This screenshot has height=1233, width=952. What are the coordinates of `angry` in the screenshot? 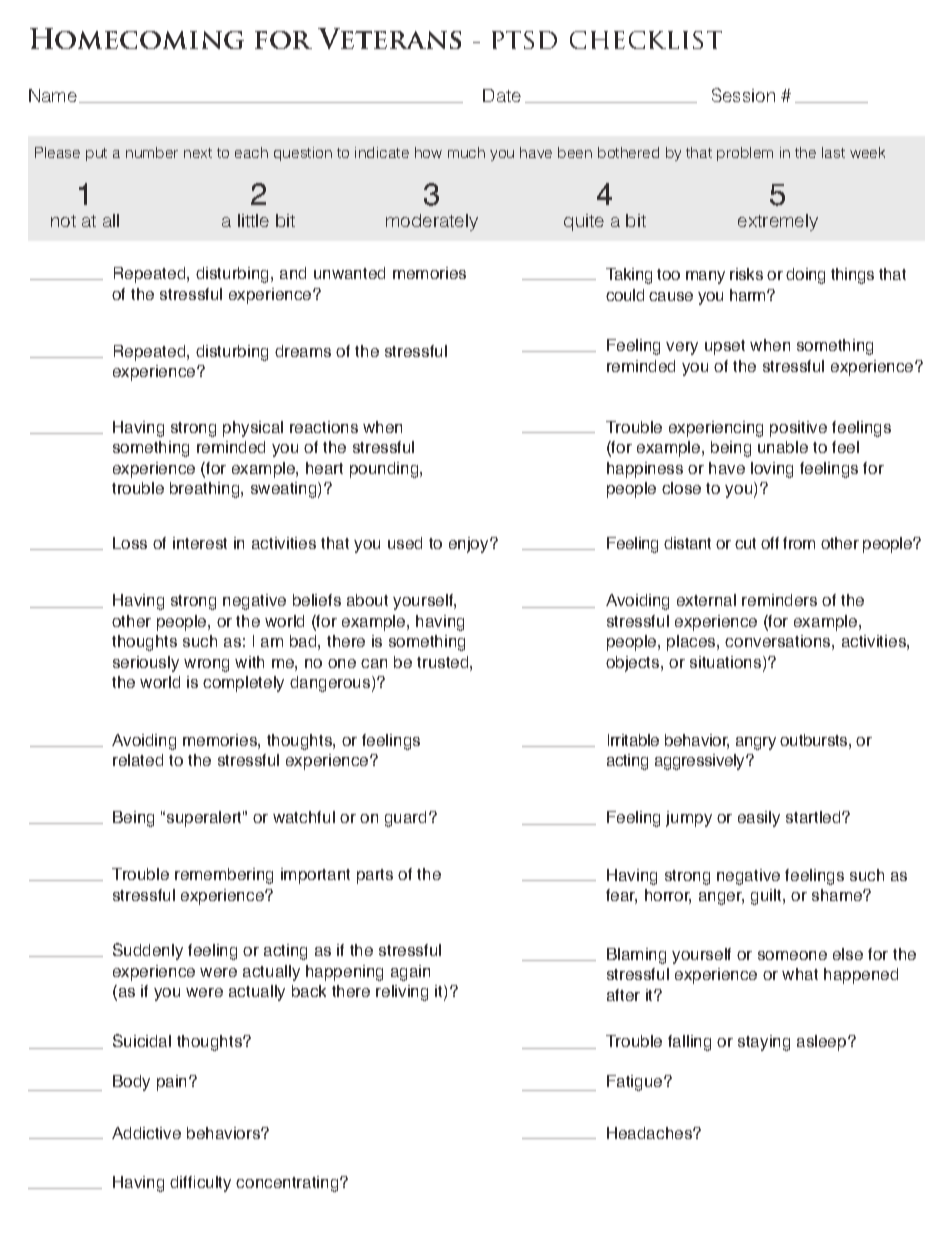 It's located at (756, 743).
